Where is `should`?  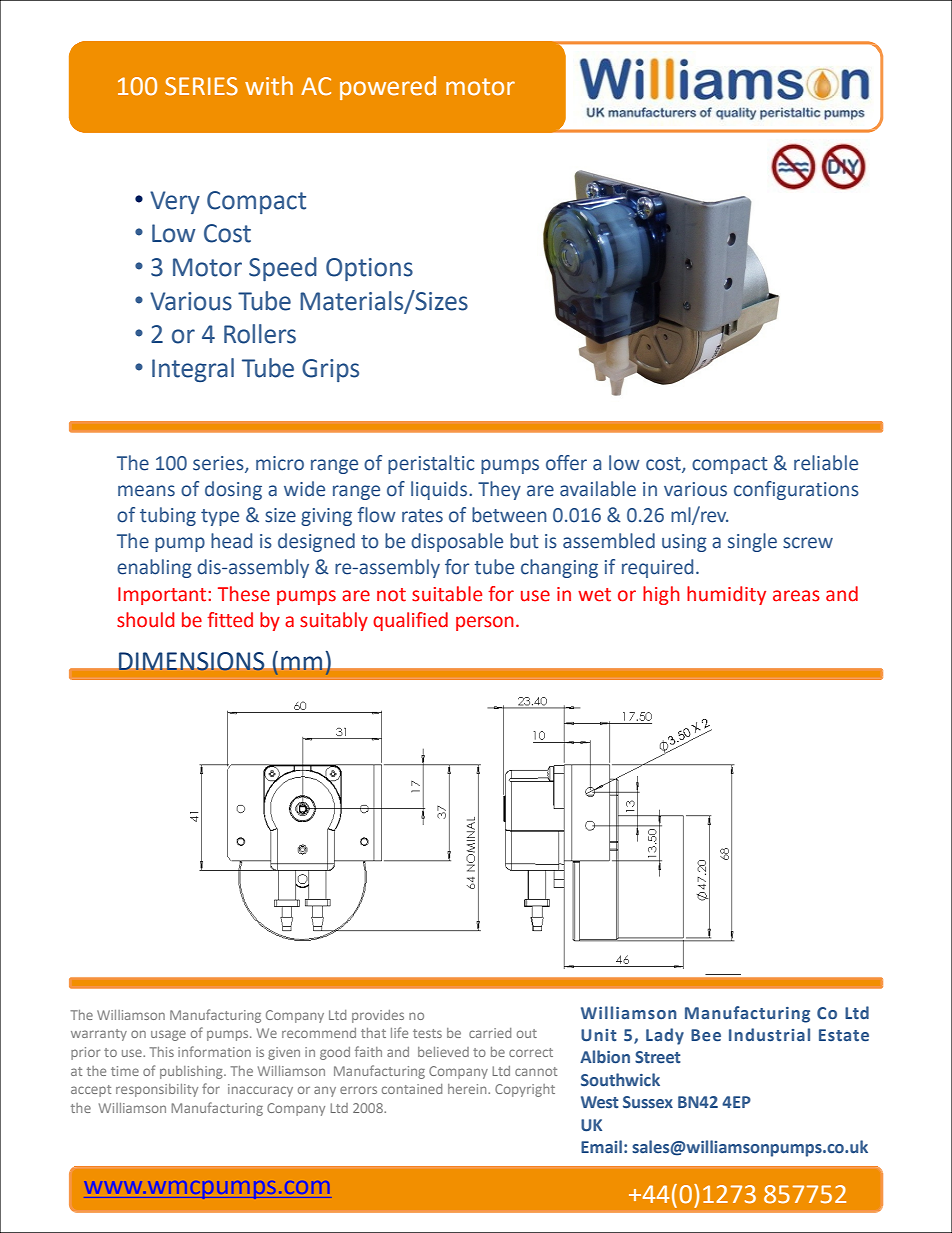
should is located at coordinates (145, 620).
